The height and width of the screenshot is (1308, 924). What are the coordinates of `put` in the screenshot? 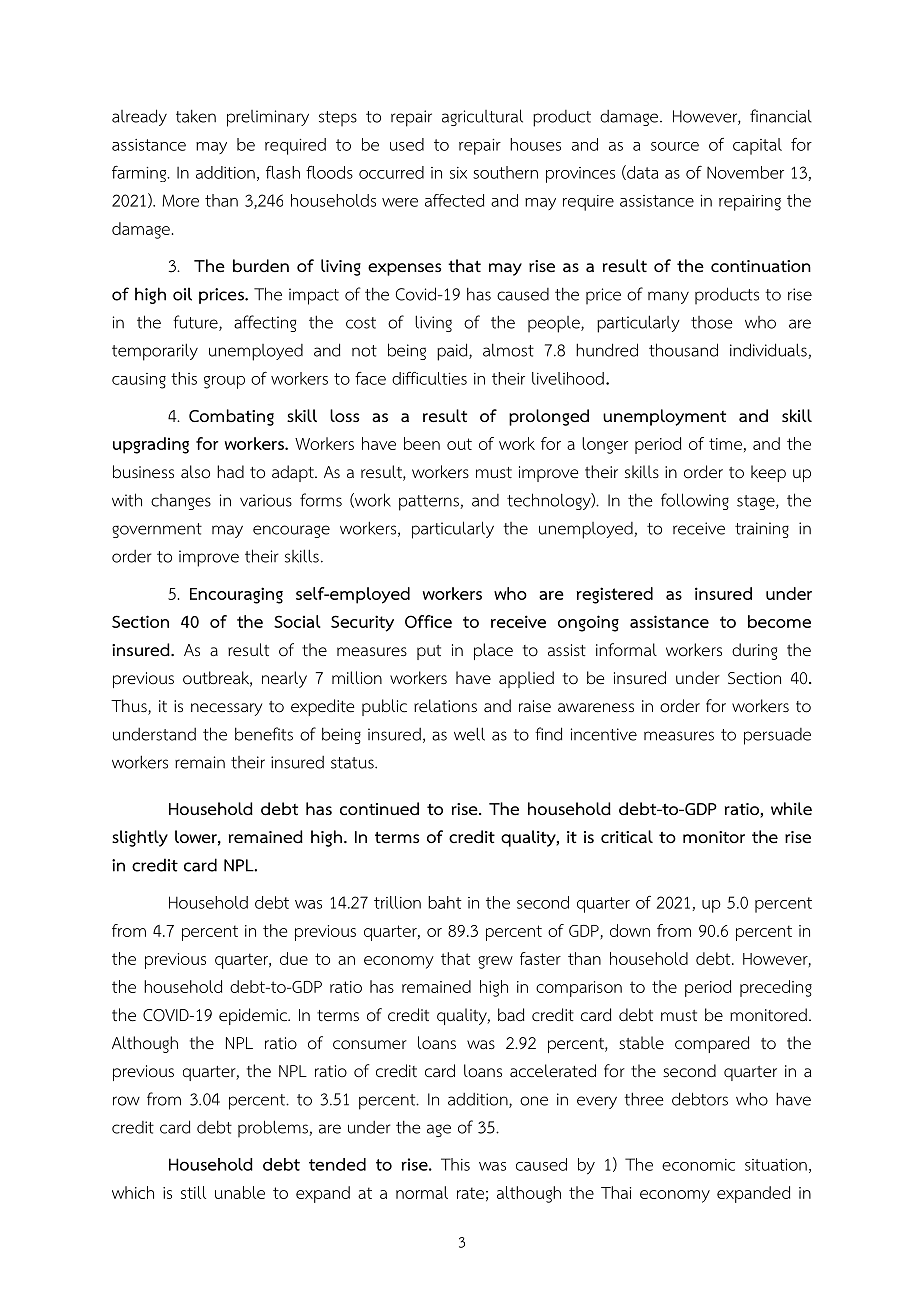 It's located at (429, 652).
